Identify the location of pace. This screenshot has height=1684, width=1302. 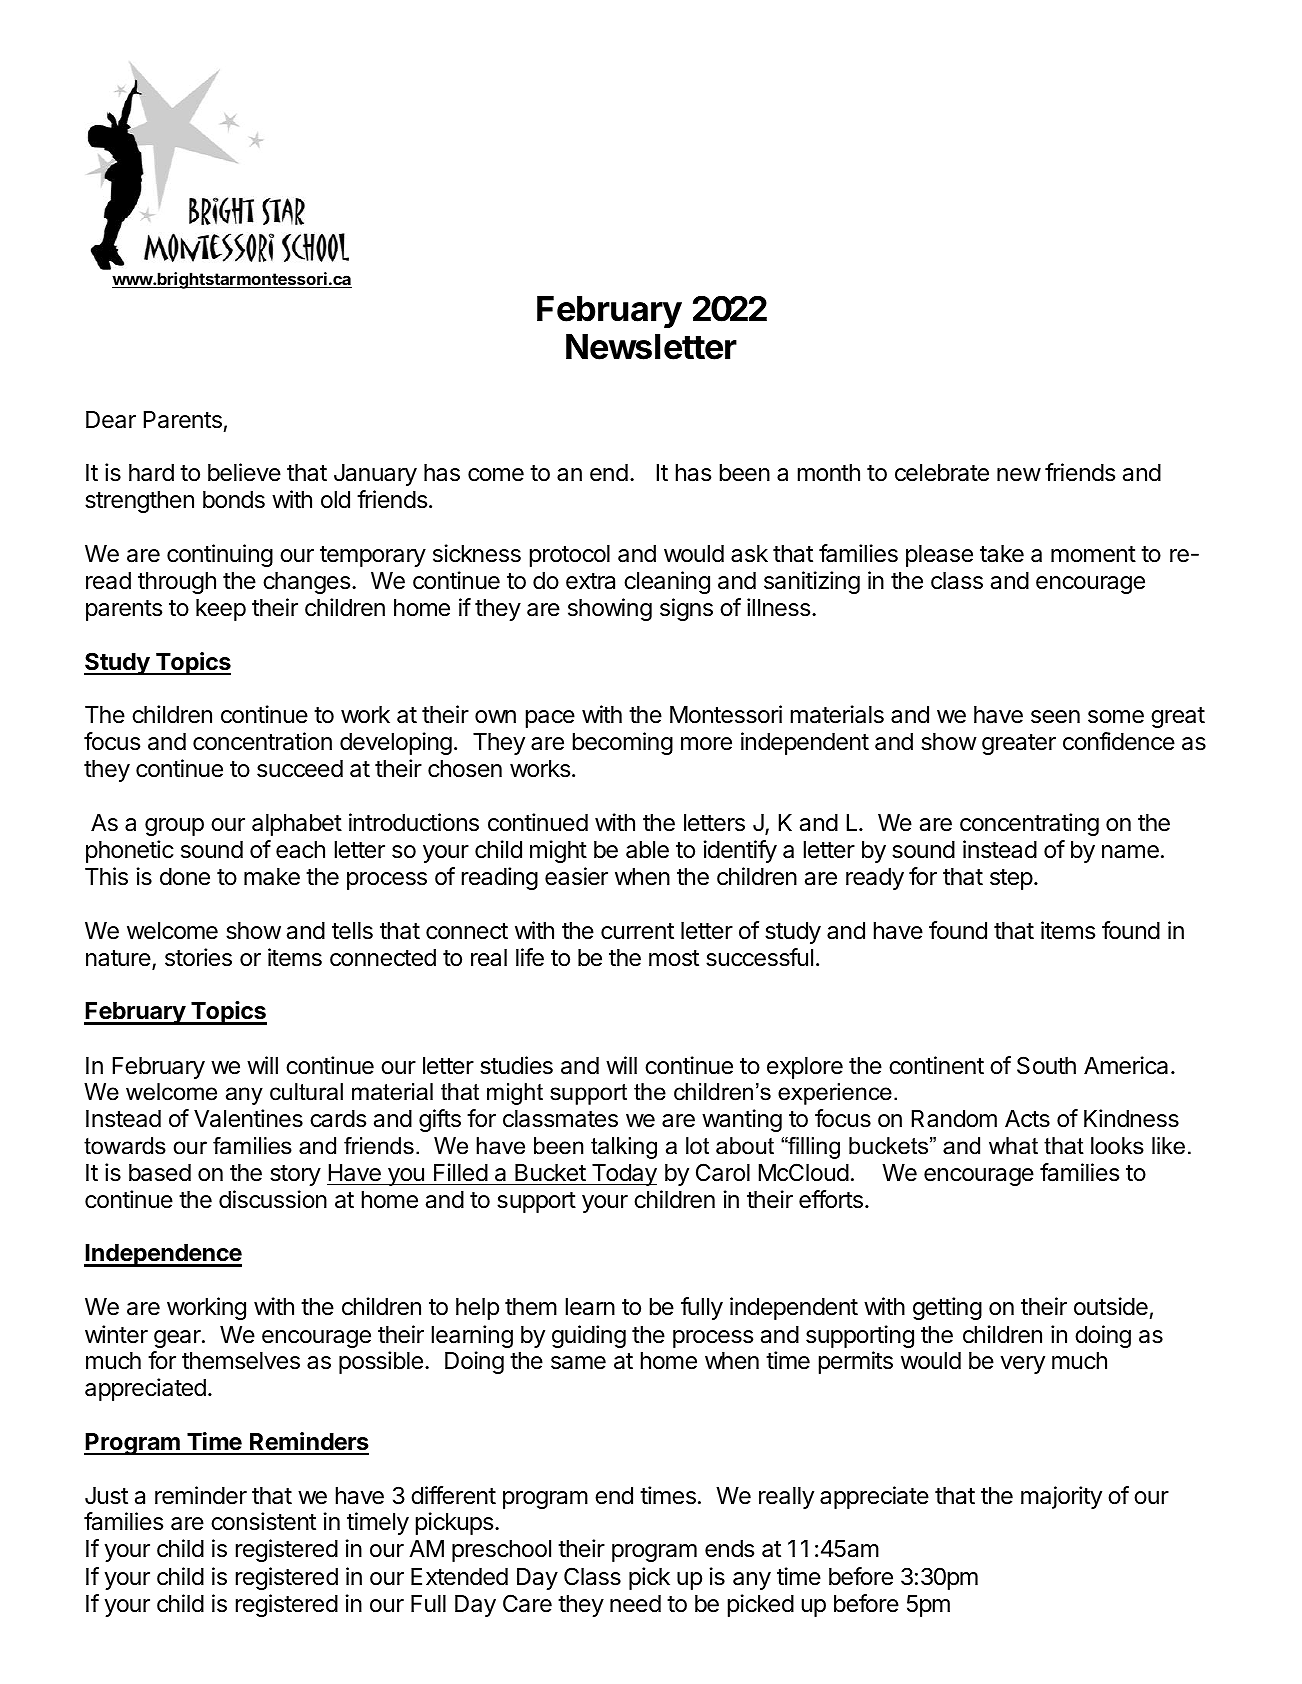
(550, 719).
